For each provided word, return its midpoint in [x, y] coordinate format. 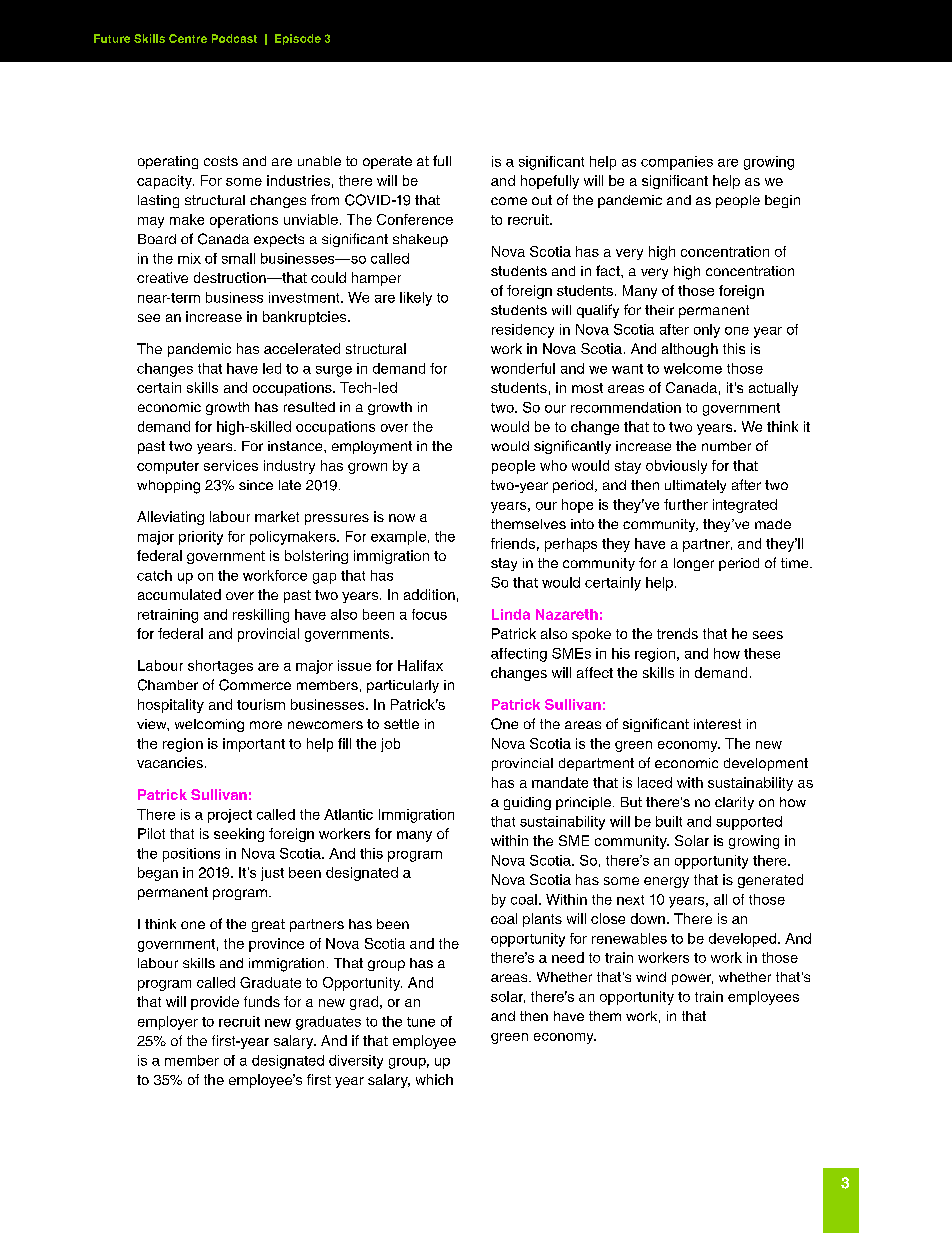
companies [677, 163]
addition [429, 594]
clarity [734, 803]
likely [416, 299]
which [434, 1079]
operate [387, 162]
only [707, 331]
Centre [188, 38]
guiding [527, 803]
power [692, 979]
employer [168, 1023]
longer [694, 564]
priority [201, 538]
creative [162, 277]
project [230, 816]
